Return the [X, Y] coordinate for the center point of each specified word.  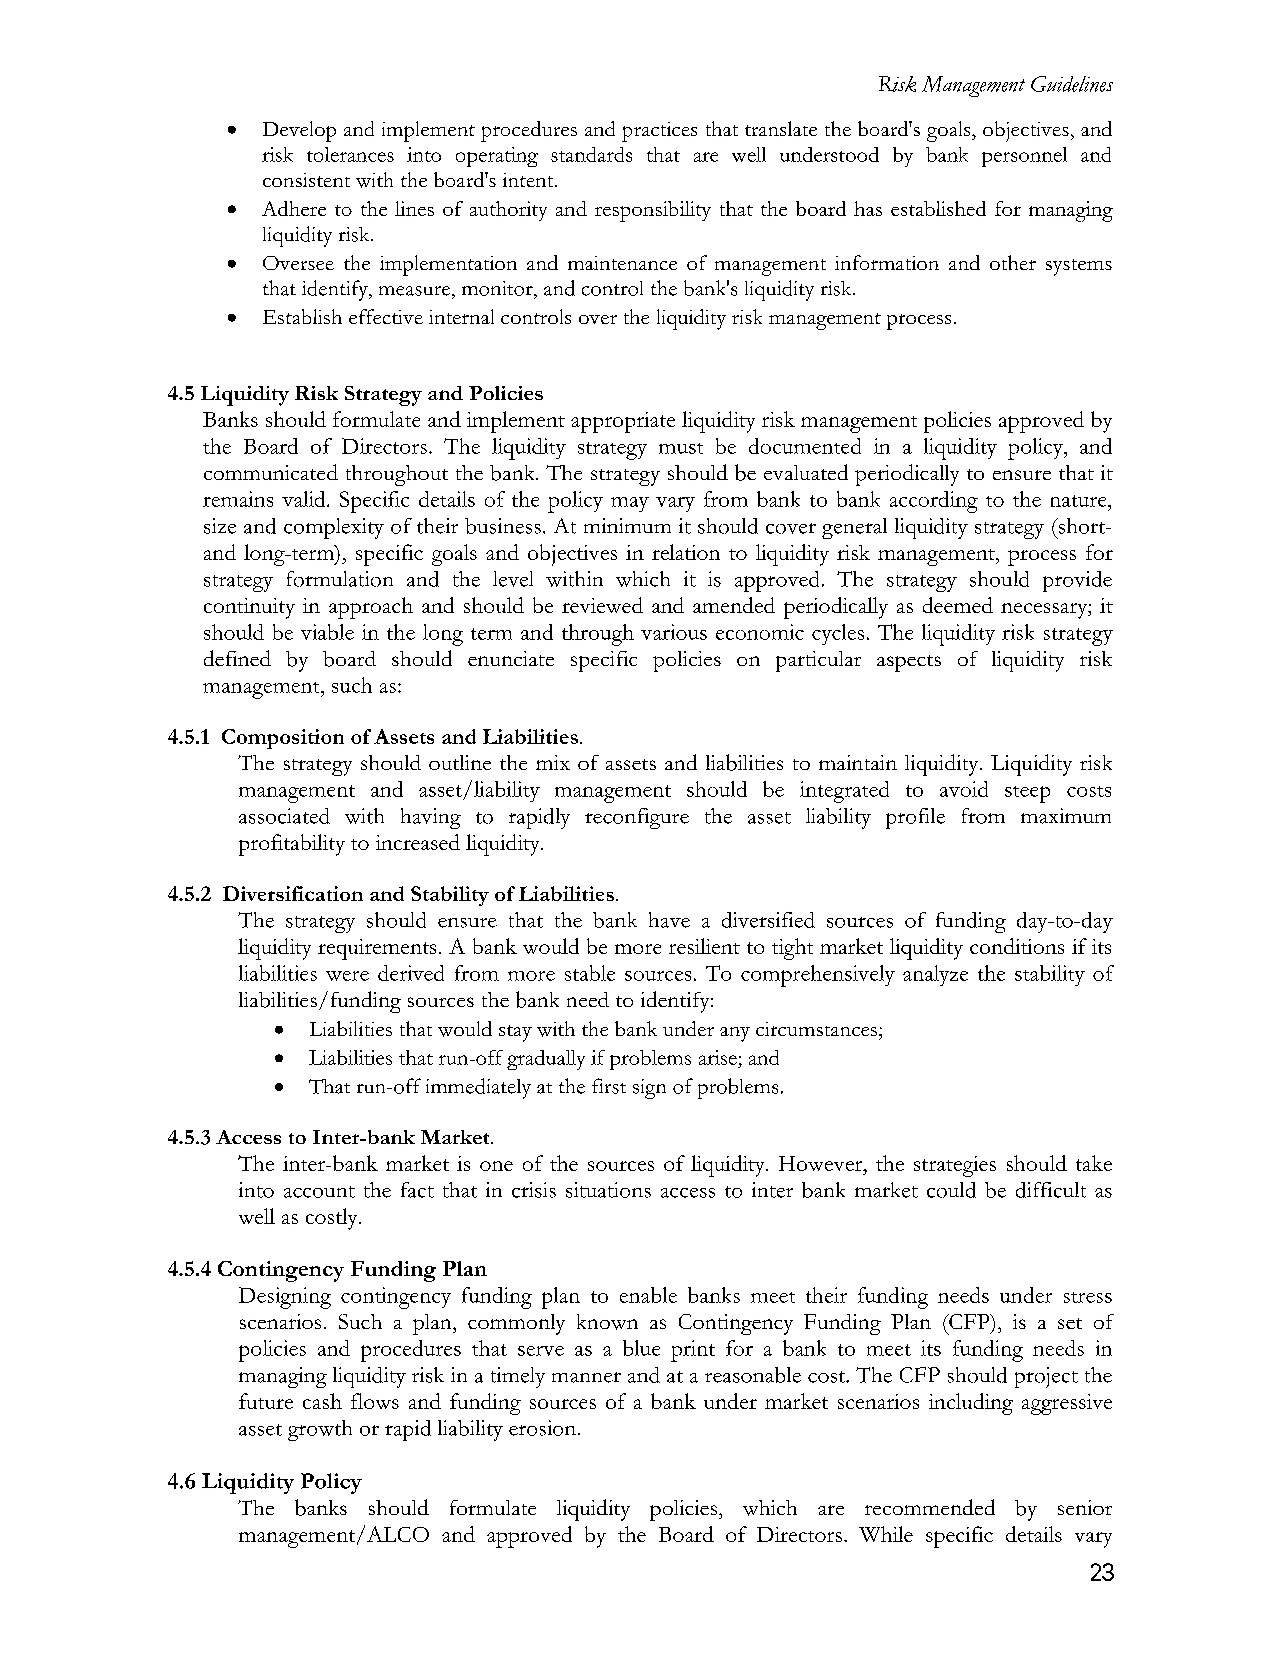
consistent [306, 180]
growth [320, 1430]
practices [659, 132]
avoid [964, 789]
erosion [544, 1428]
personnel [1024, 157]
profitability [292, 845]
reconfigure [637, 818]
